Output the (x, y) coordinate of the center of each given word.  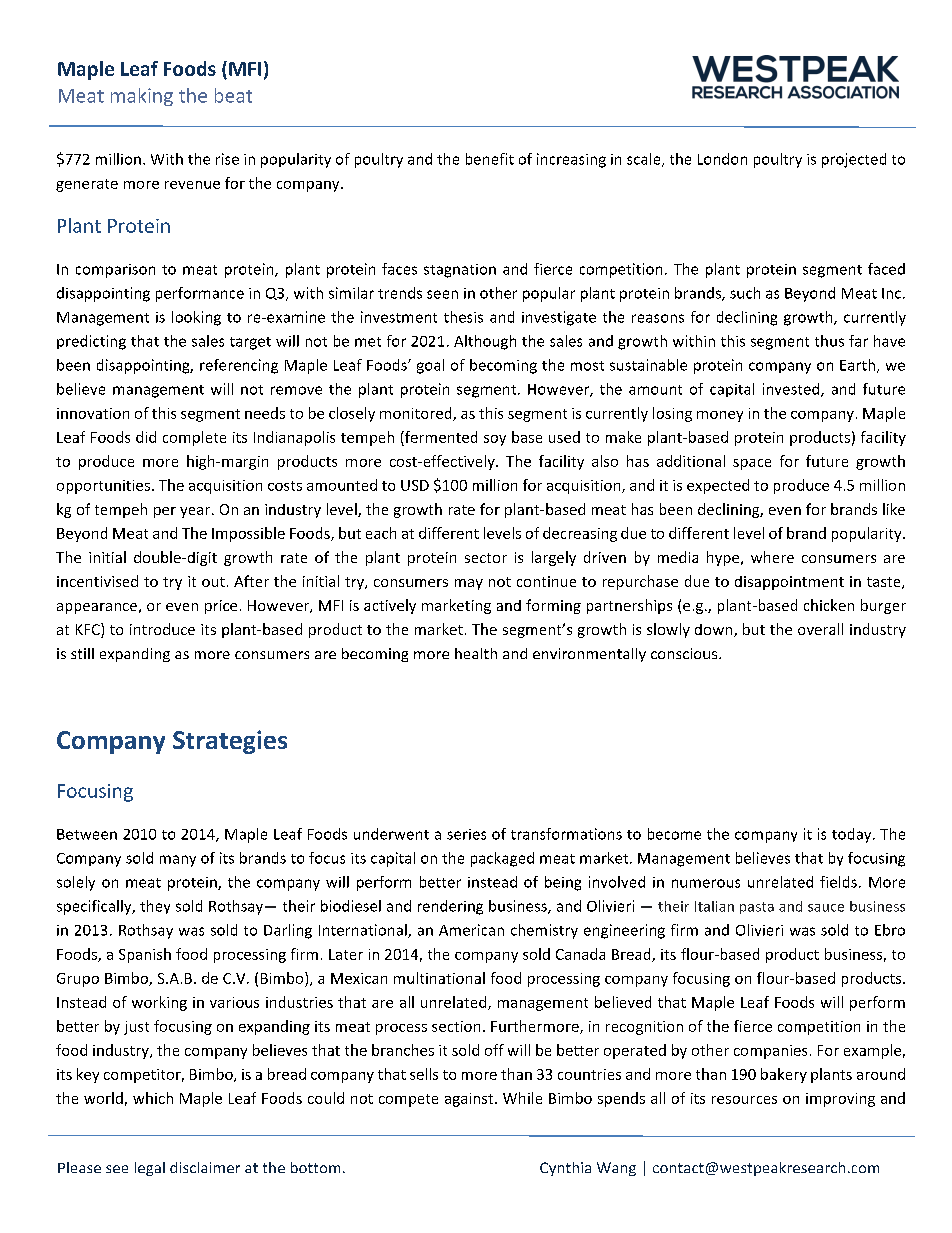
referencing (239, 366)
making (142, 97)
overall (820, 629)
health (476, 653)
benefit (490, 159)
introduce (162, 629)
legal (150, 1169)
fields (838, 882)
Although (485, 342)
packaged (502, 859)
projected (854, 160)
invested (792, 390)
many (178, 861)
